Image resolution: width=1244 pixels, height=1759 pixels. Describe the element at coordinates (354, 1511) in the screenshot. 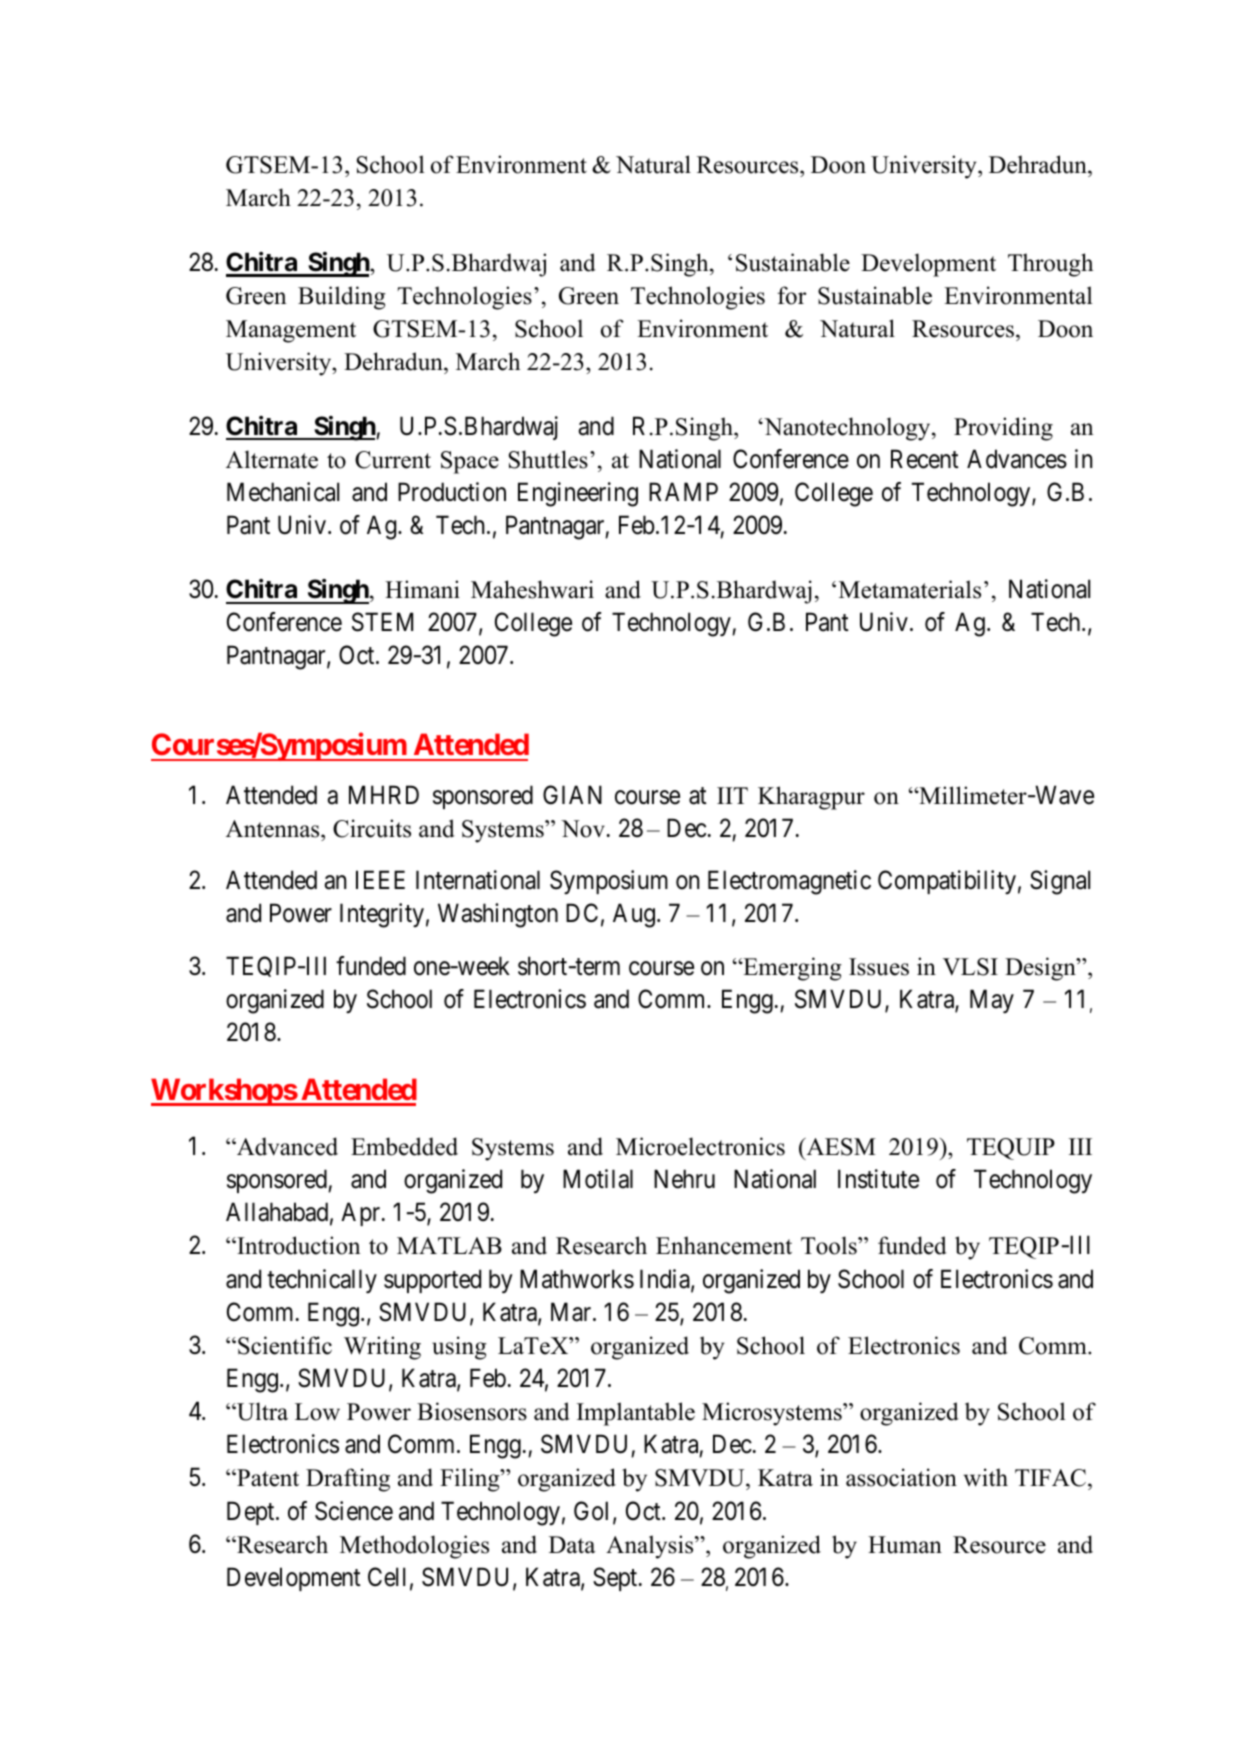

I see `Science` at that location.
